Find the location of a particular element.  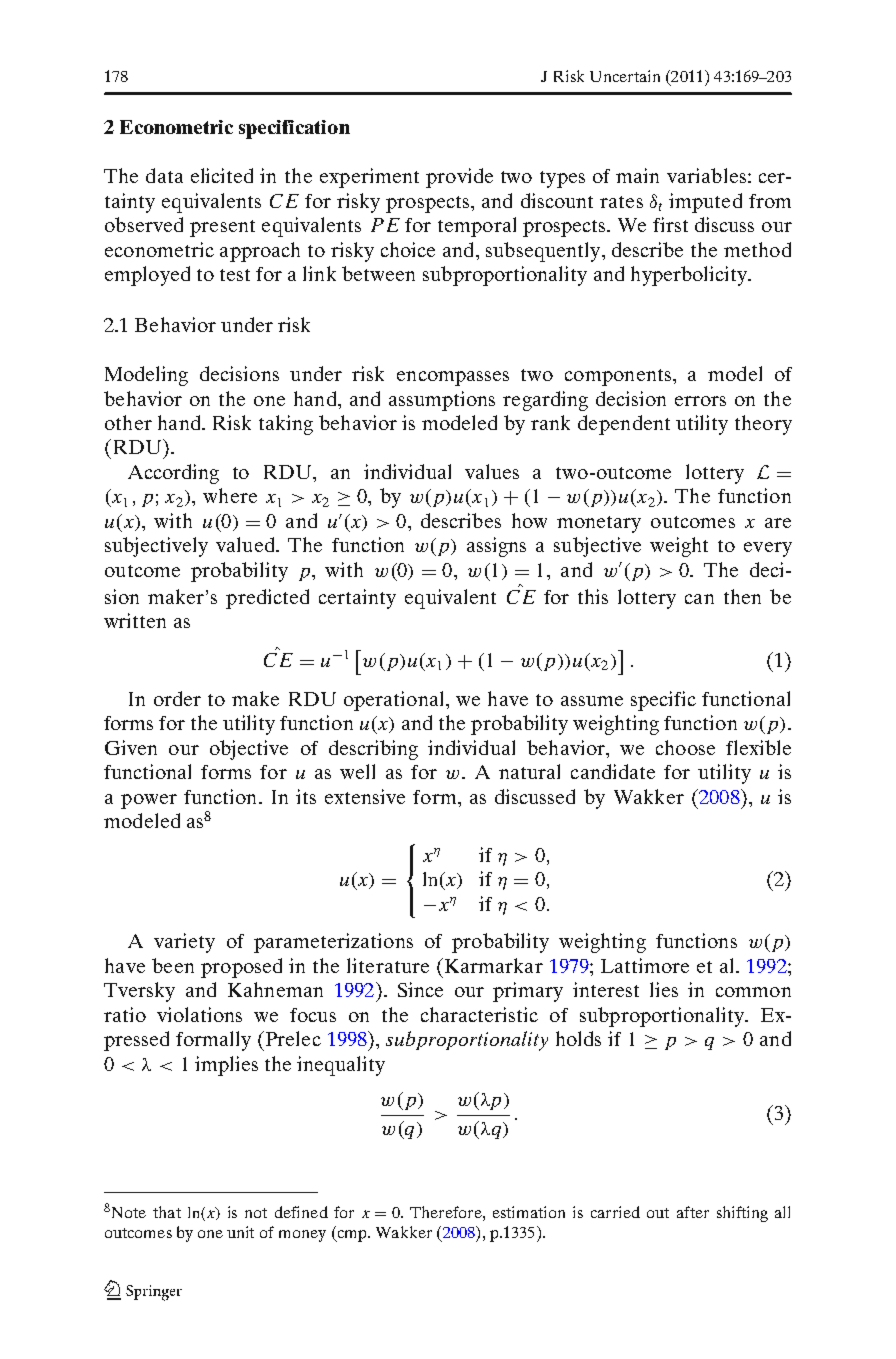

assigns is located at coordinates (496, 547).
